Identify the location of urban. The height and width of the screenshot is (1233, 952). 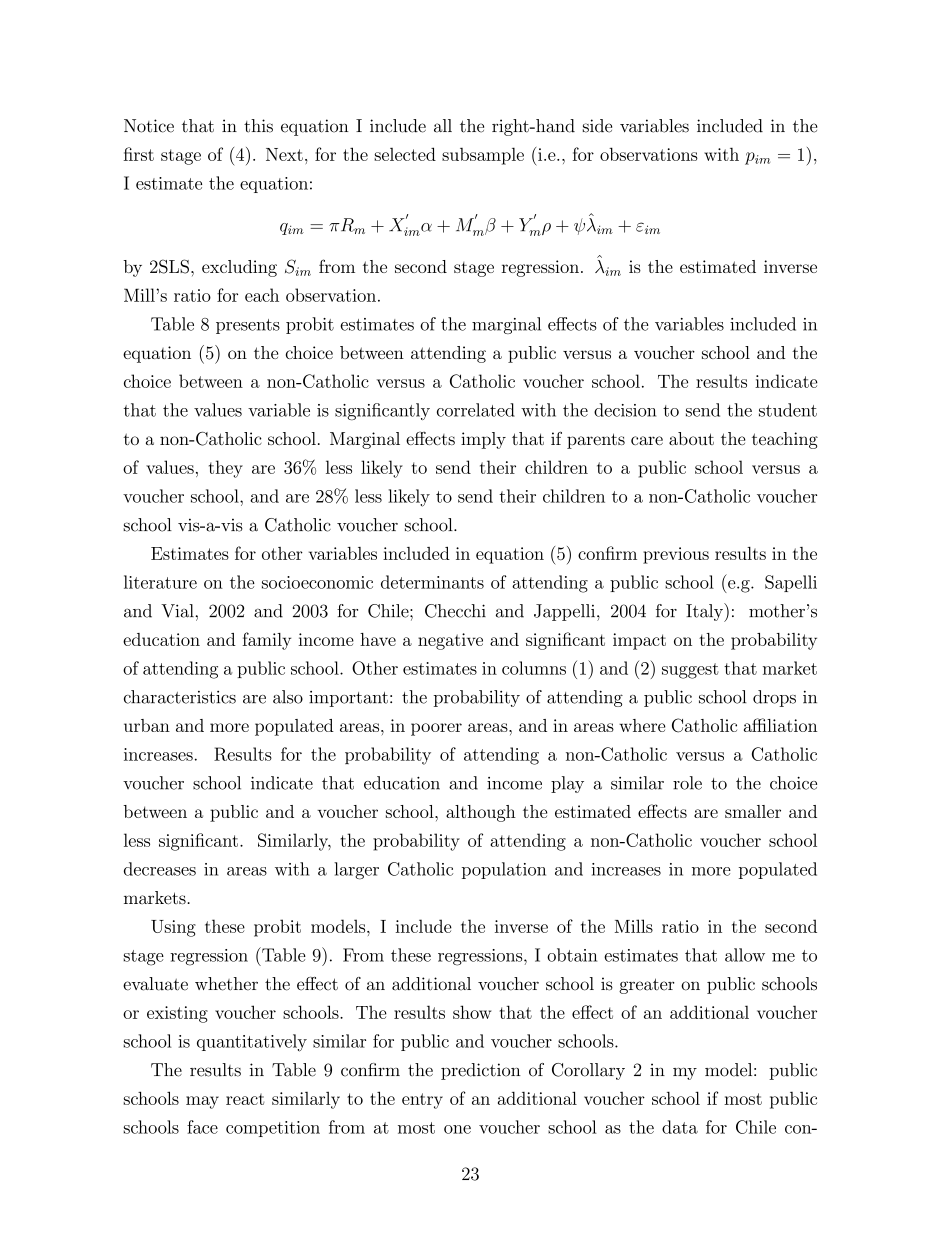
(147, 725).
